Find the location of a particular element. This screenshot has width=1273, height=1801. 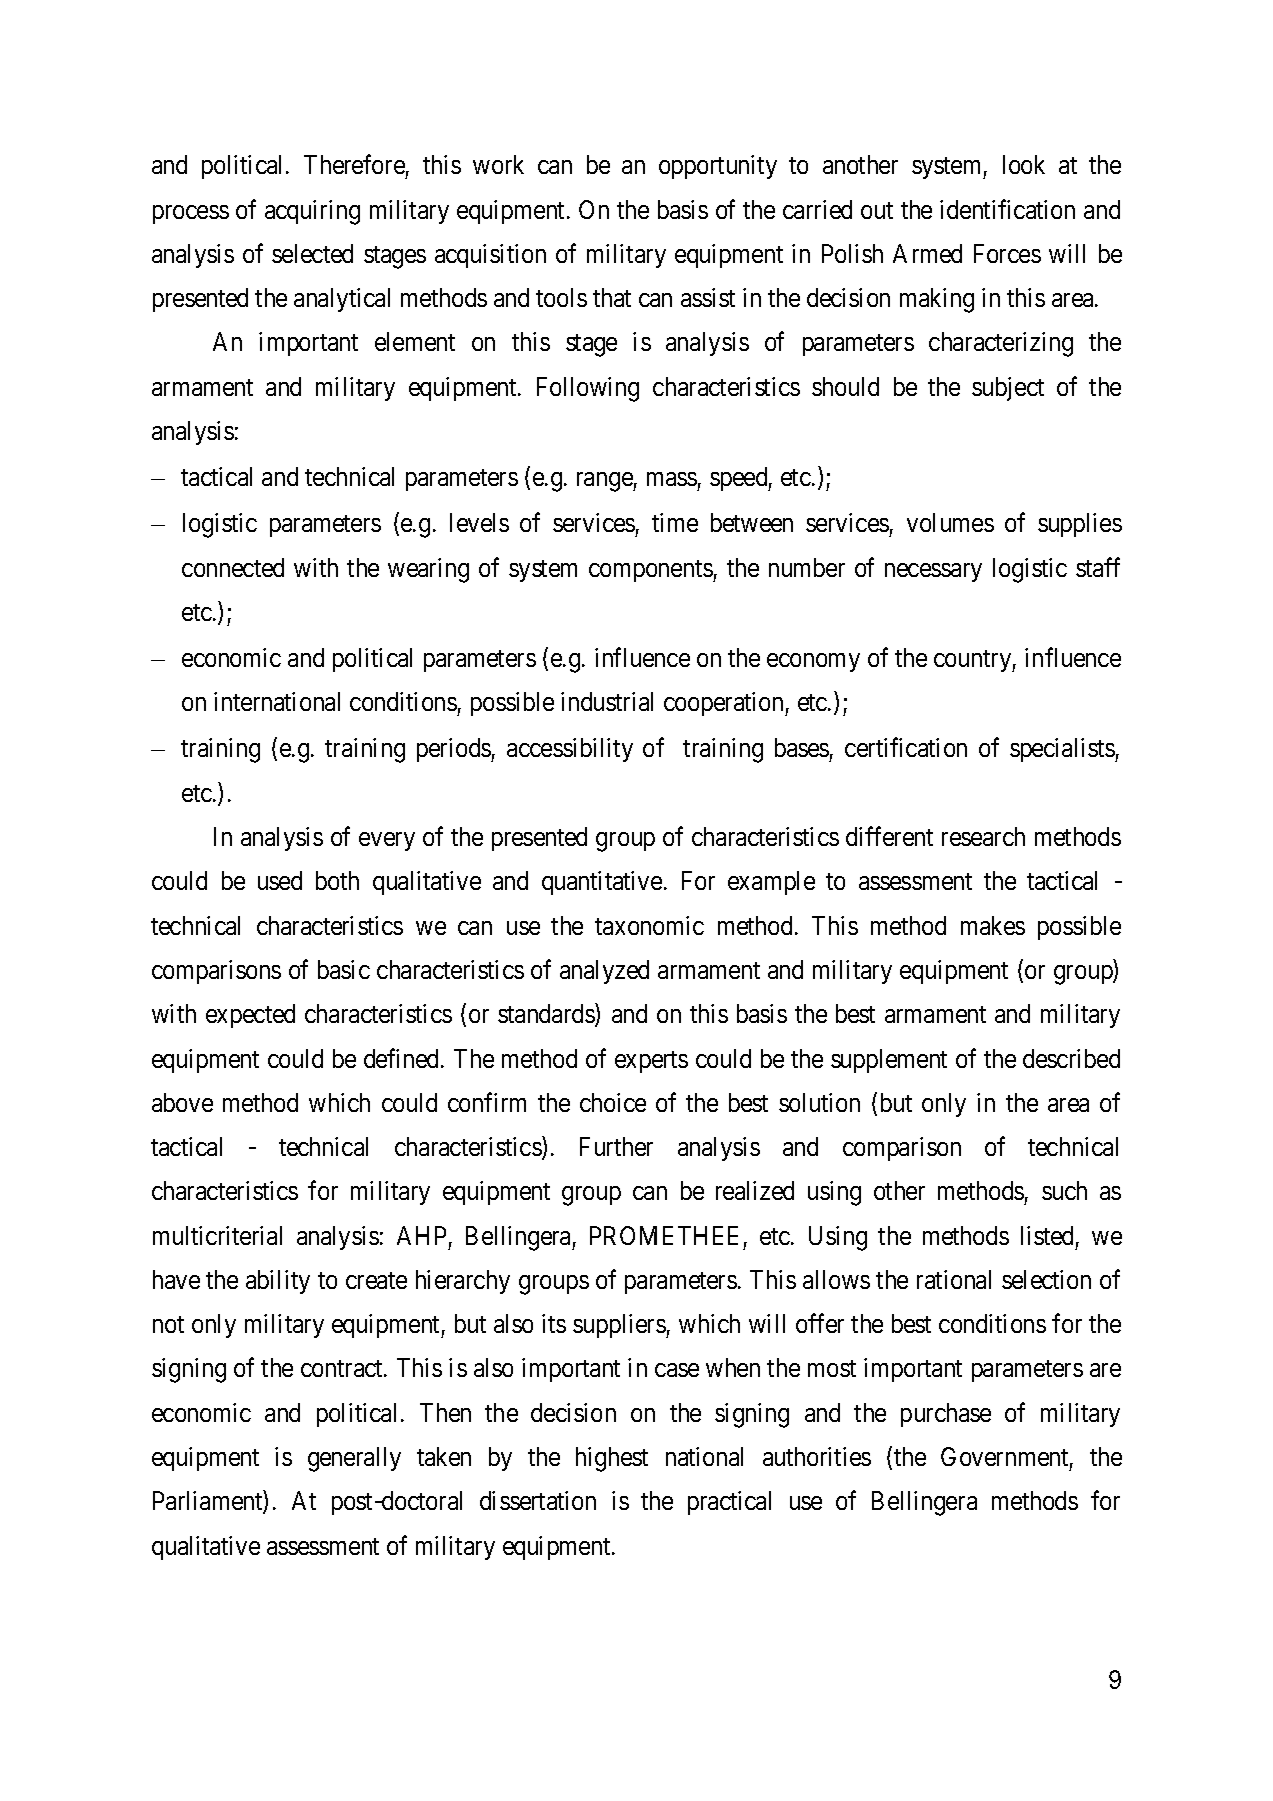

connected is located at coordinates (233, 567).
